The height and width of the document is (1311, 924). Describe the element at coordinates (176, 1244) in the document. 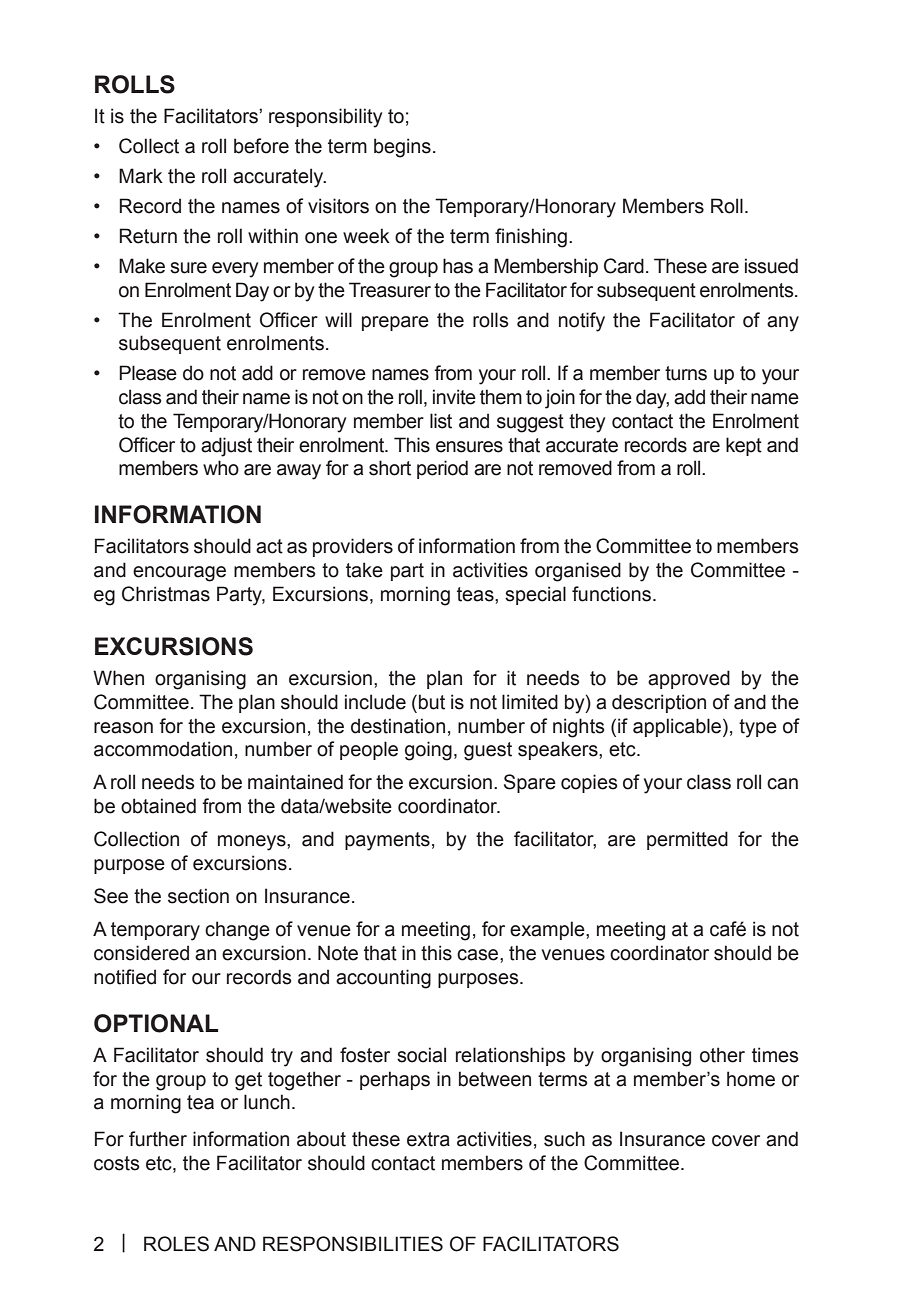

I see `ROLES` at that location.
